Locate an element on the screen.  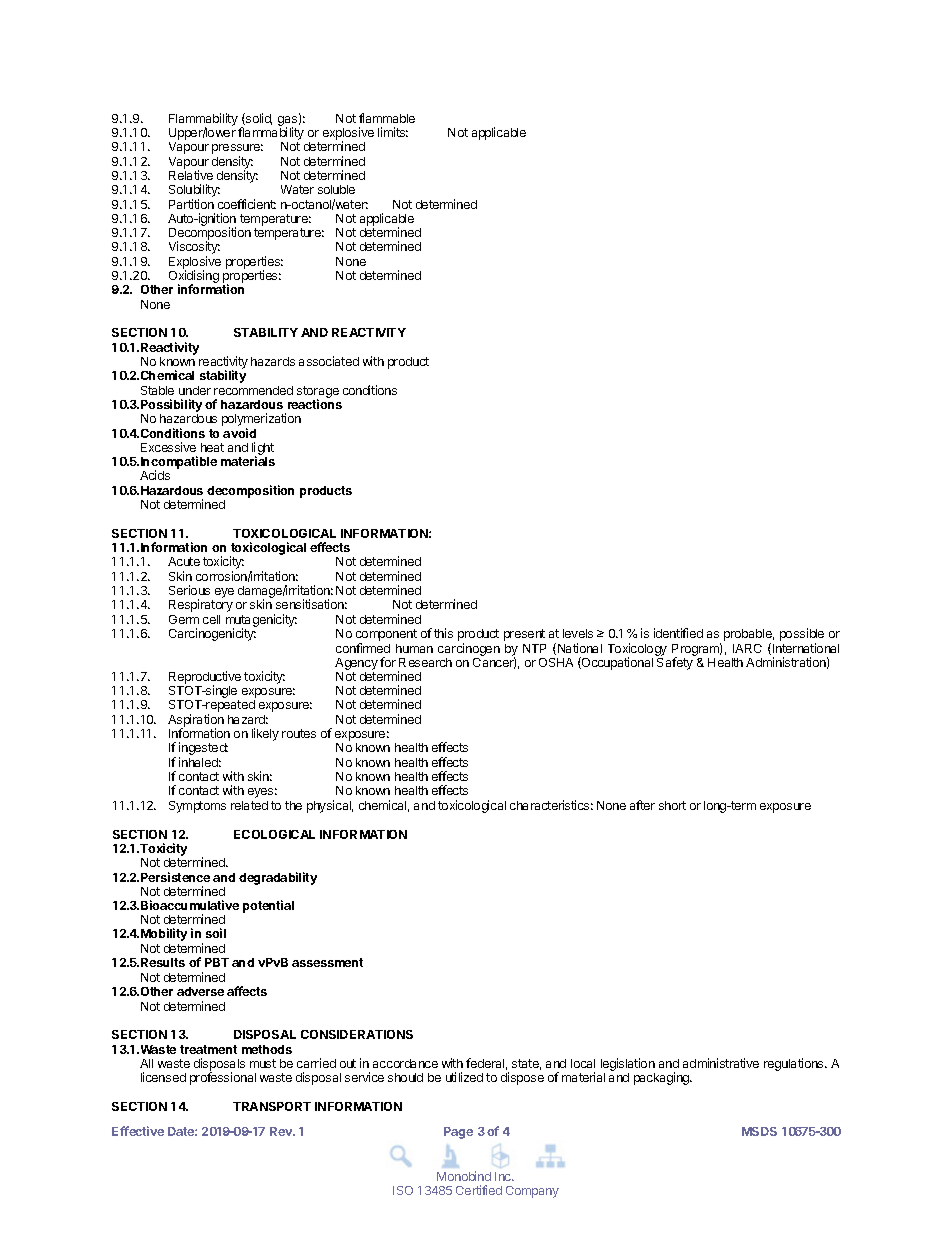
Rev is located at coordinates (282, 1131).
